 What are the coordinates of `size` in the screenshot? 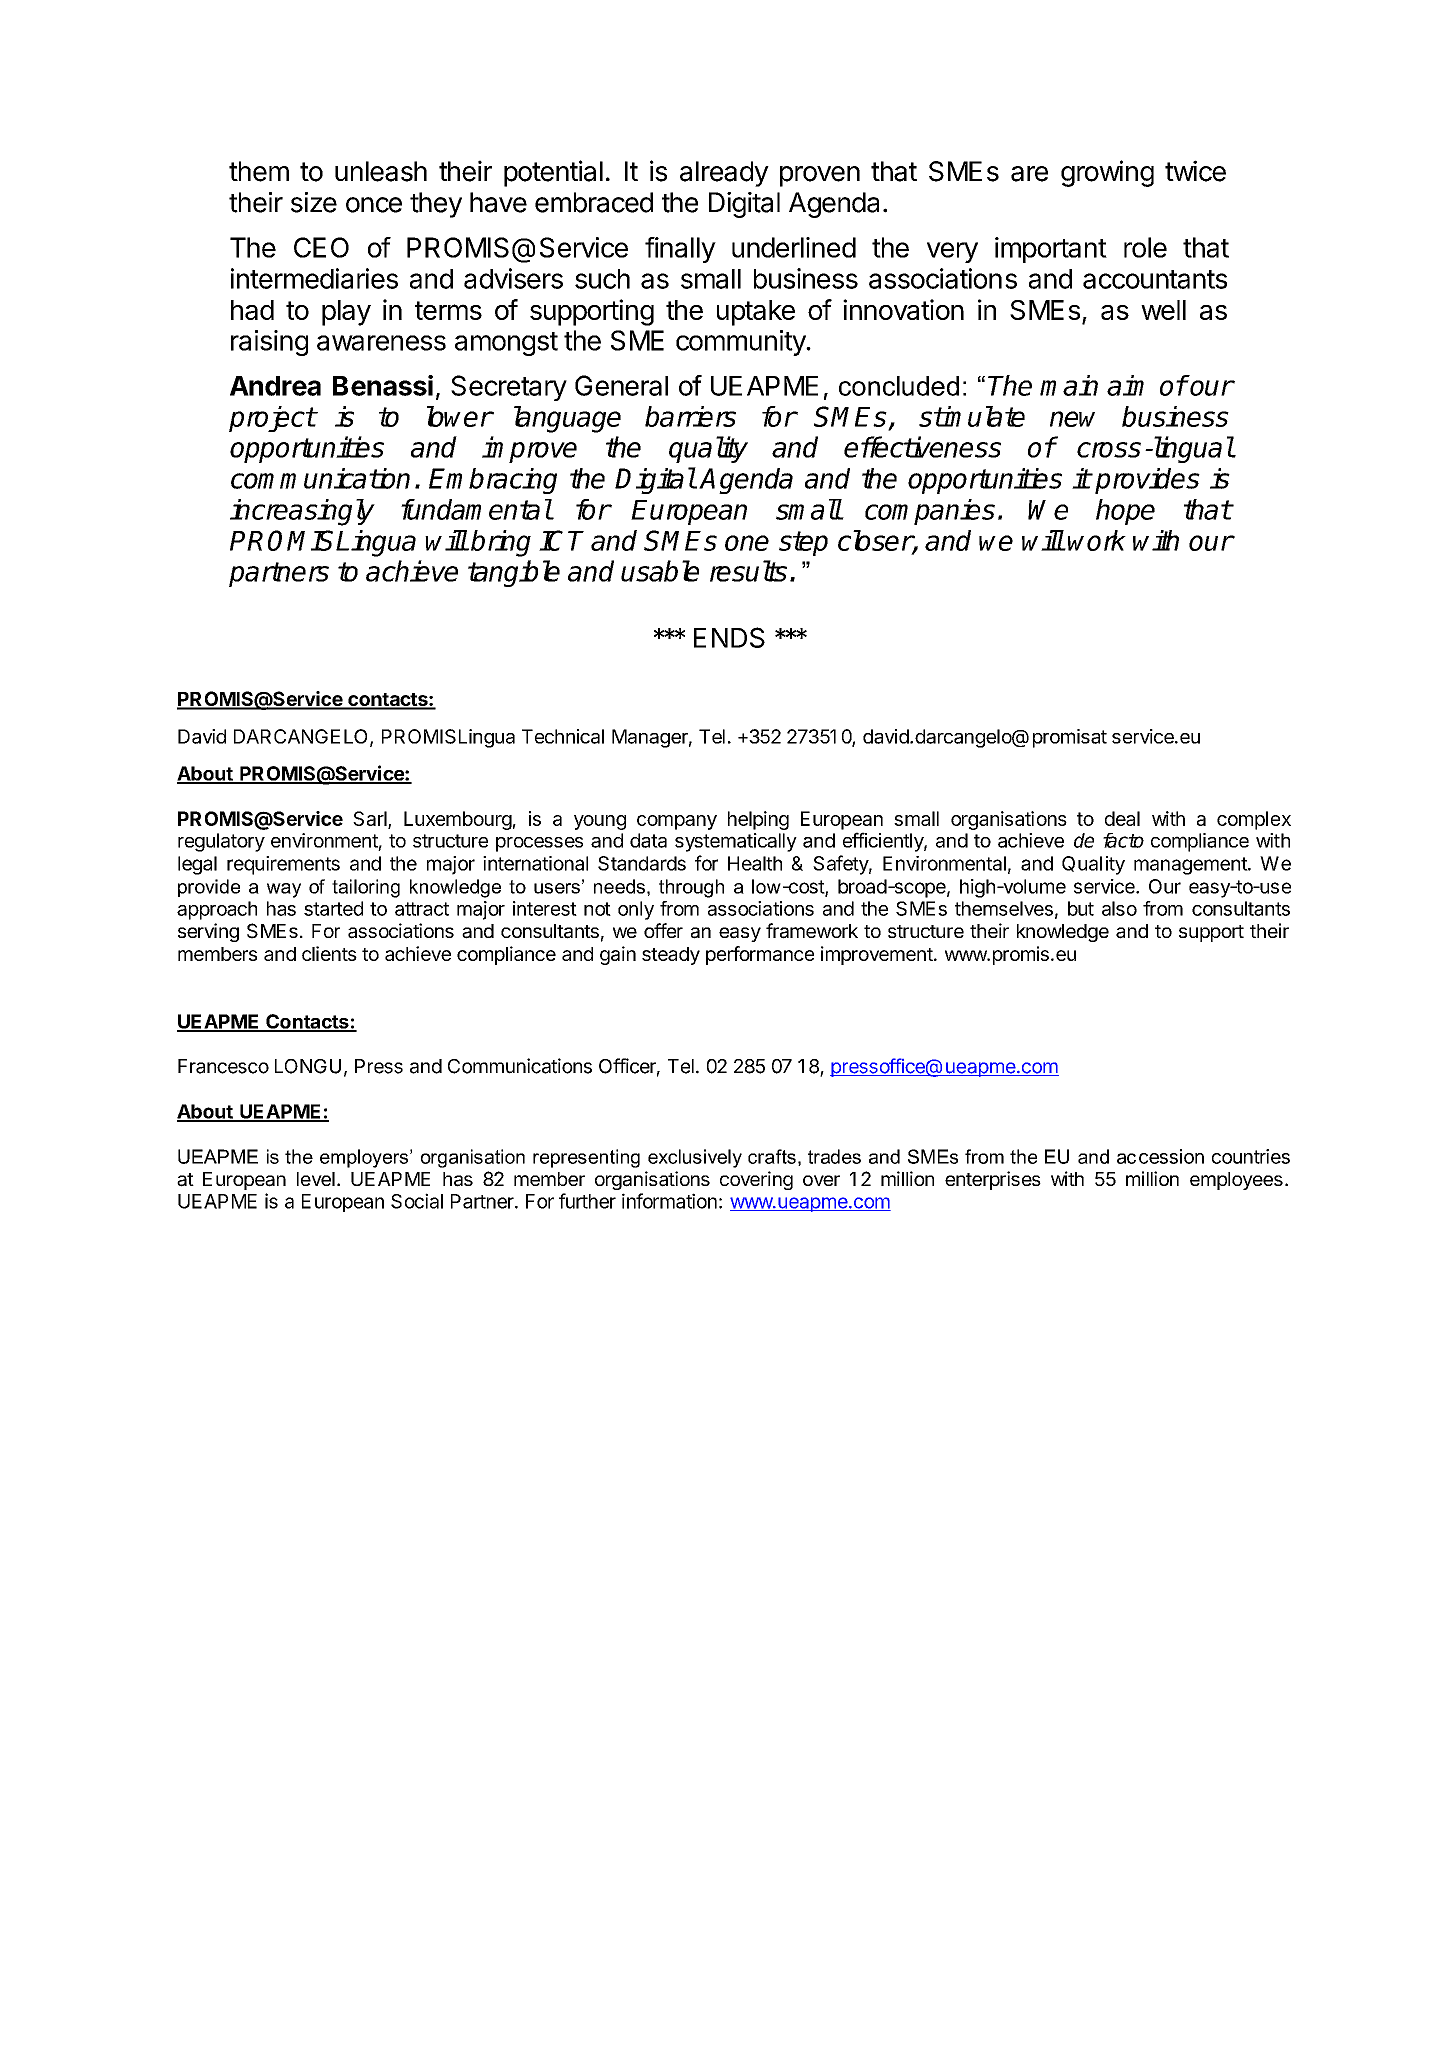 It's located at (314, 202).
